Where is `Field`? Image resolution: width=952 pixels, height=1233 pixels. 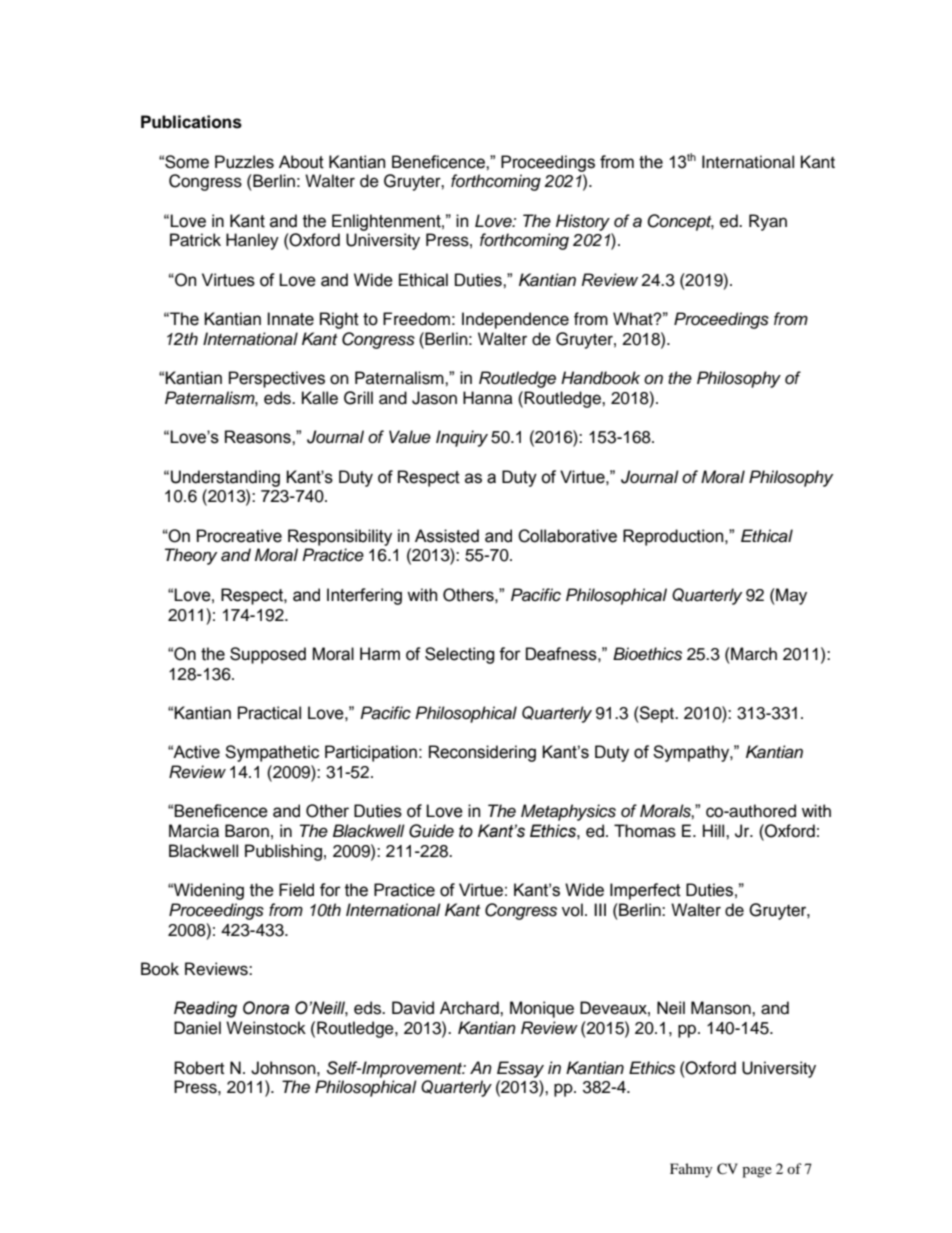 Field is located at coordinates (296, 890).
